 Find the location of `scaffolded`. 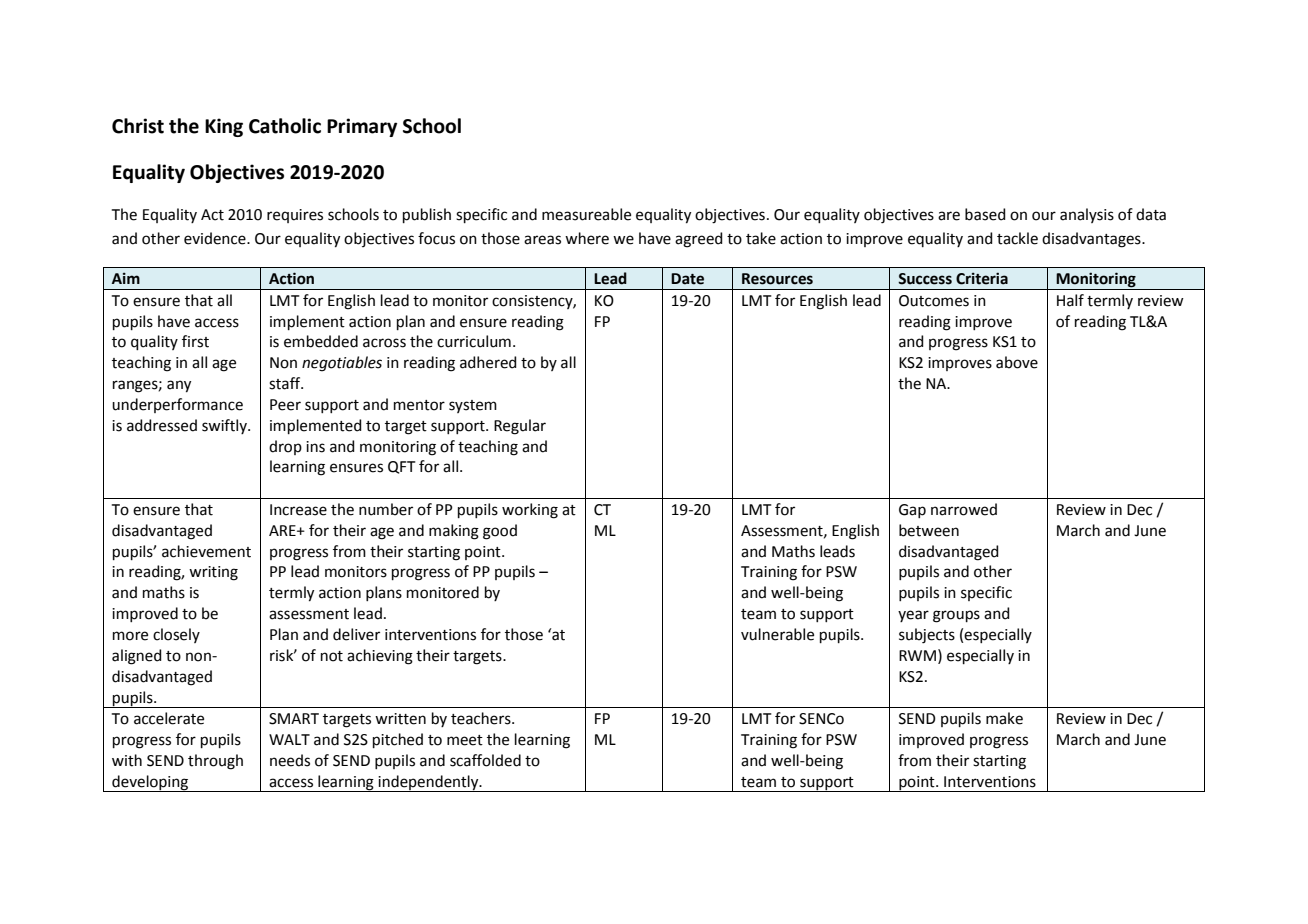

scaffolded is located at coordinates (485, 760).
